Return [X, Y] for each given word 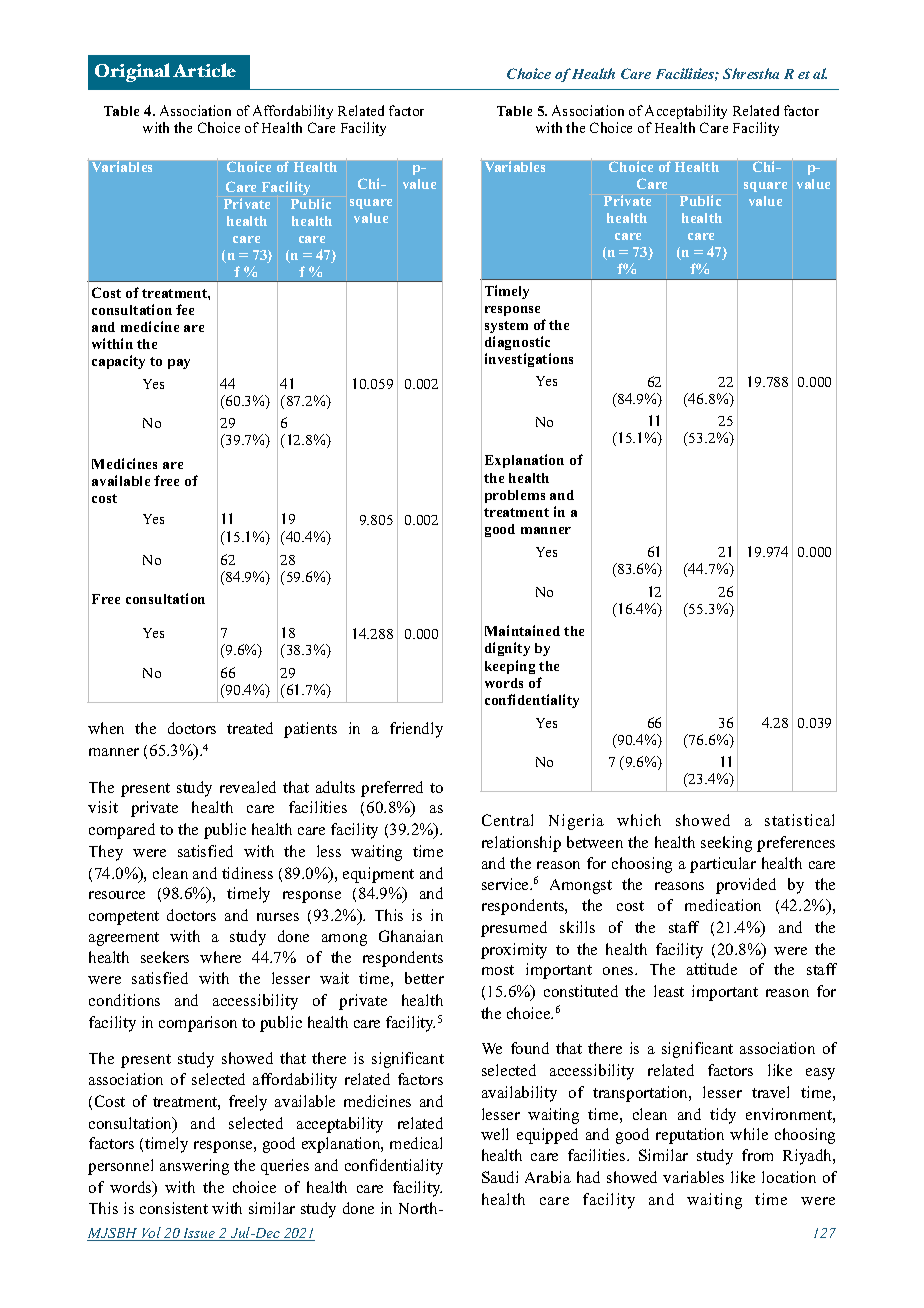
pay [179, 364]
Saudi [500, 1177]
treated [250, 728]
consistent [174, 1208]
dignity [507, 649]
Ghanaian [411, 936]
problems [515, 496]
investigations [529, 360]
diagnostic [518, 345]
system [506, 329]
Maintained [522, 630]
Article [204, 70]
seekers [165, 957]
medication [723, 905]
